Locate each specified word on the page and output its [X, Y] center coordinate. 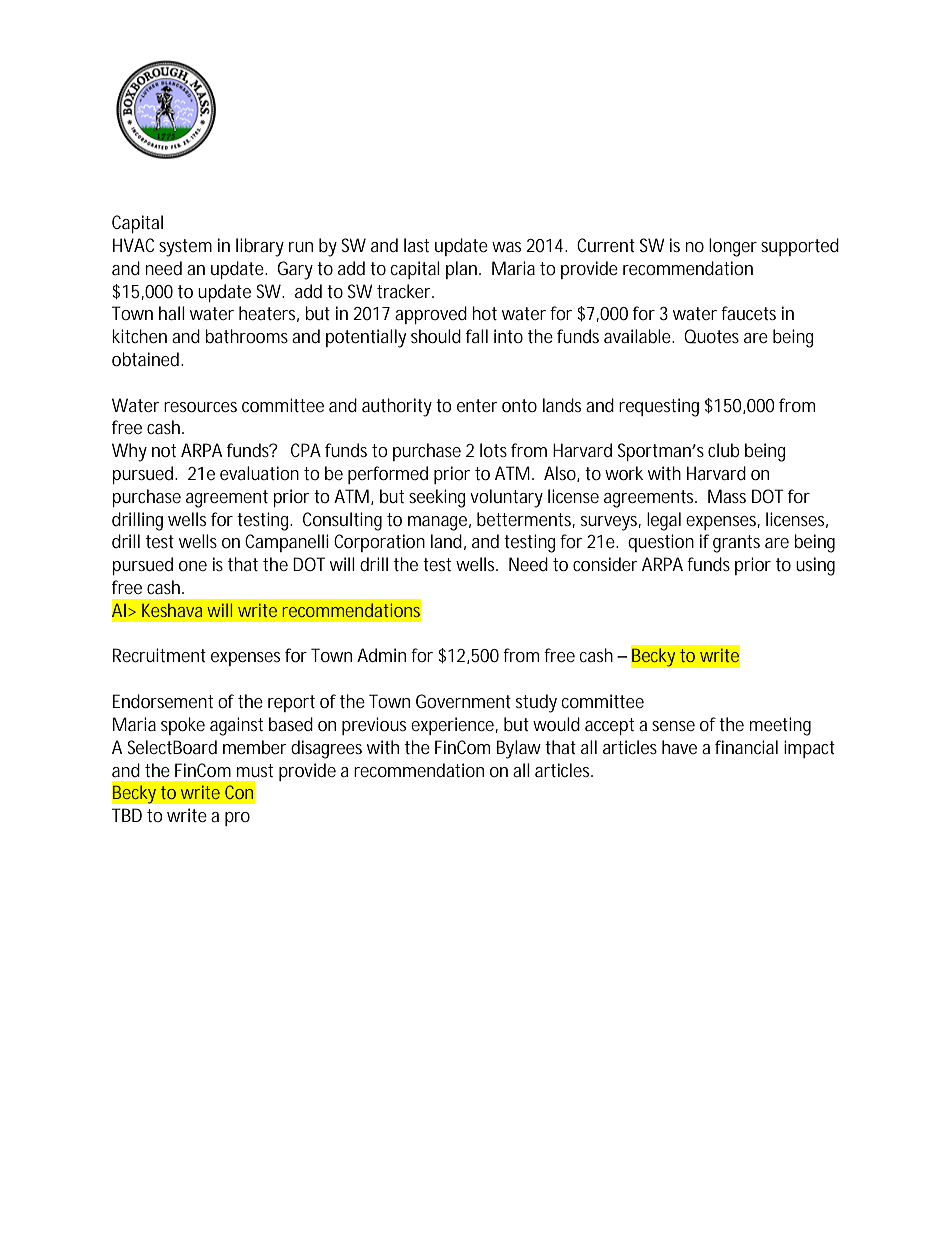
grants [736, 544]
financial [746, 747]
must [255, 770]
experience [454, 726]
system [185, 248]
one [193, 566]
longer [733, 247]
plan [463, 270]
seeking [437, 498]
